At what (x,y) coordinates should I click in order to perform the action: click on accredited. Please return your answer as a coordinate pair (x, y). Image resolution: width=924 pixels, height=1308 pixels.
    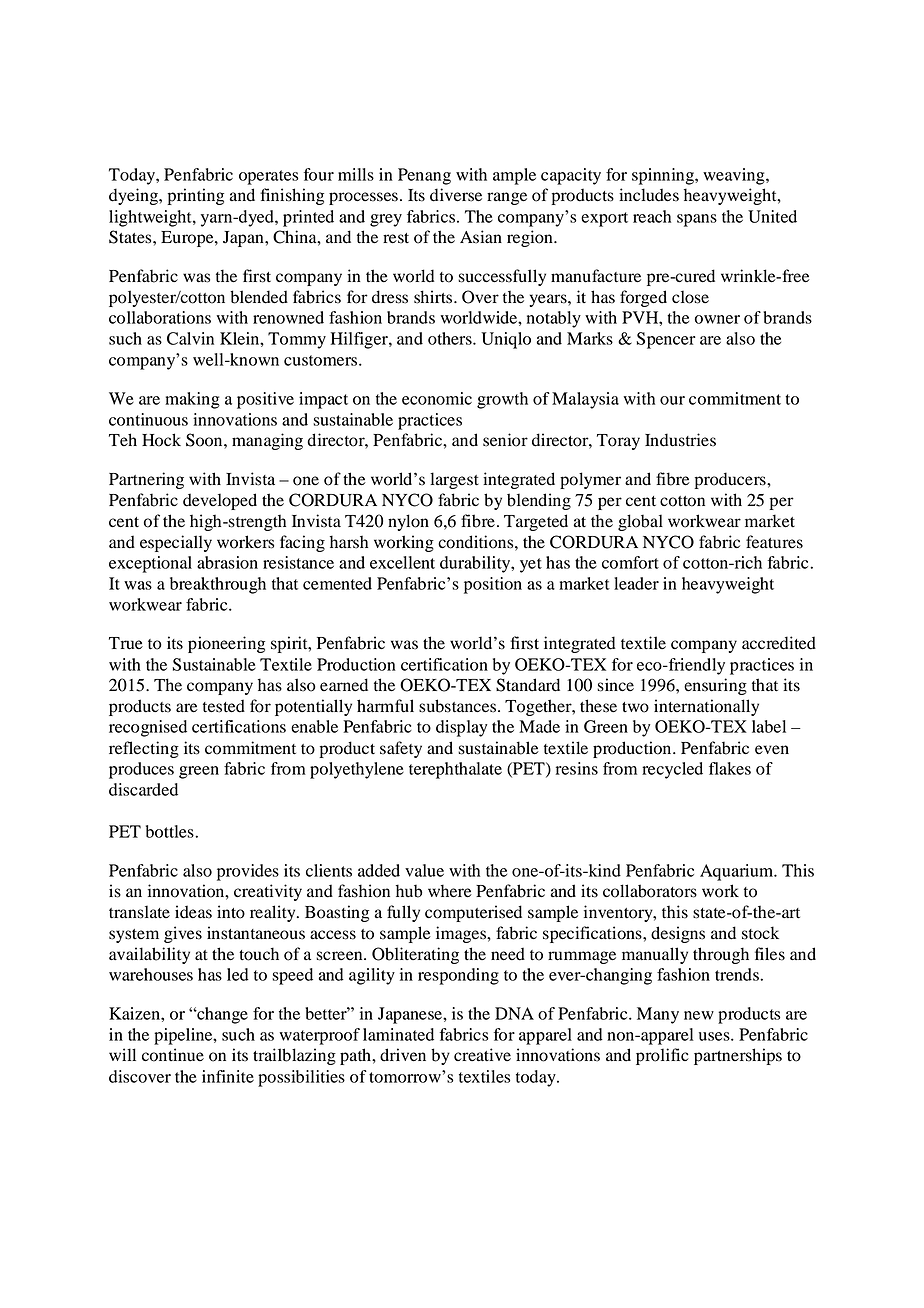
    Looking at the image, I should click on (779, 643).
